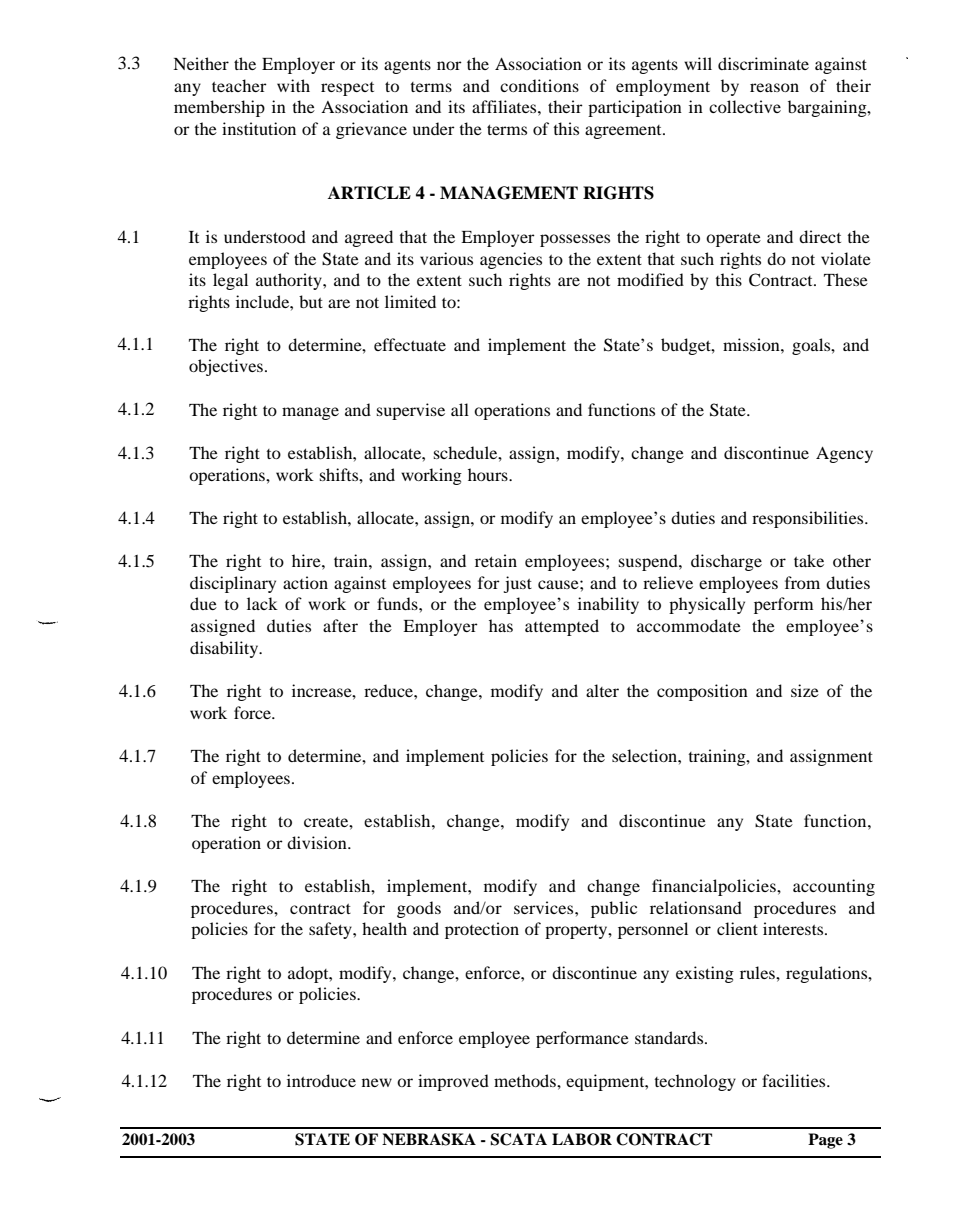 The image size is (953, 1232). What do you see at coordinates (774, 87) in the image?
I see `reason` at bounding box center [774, 87].
